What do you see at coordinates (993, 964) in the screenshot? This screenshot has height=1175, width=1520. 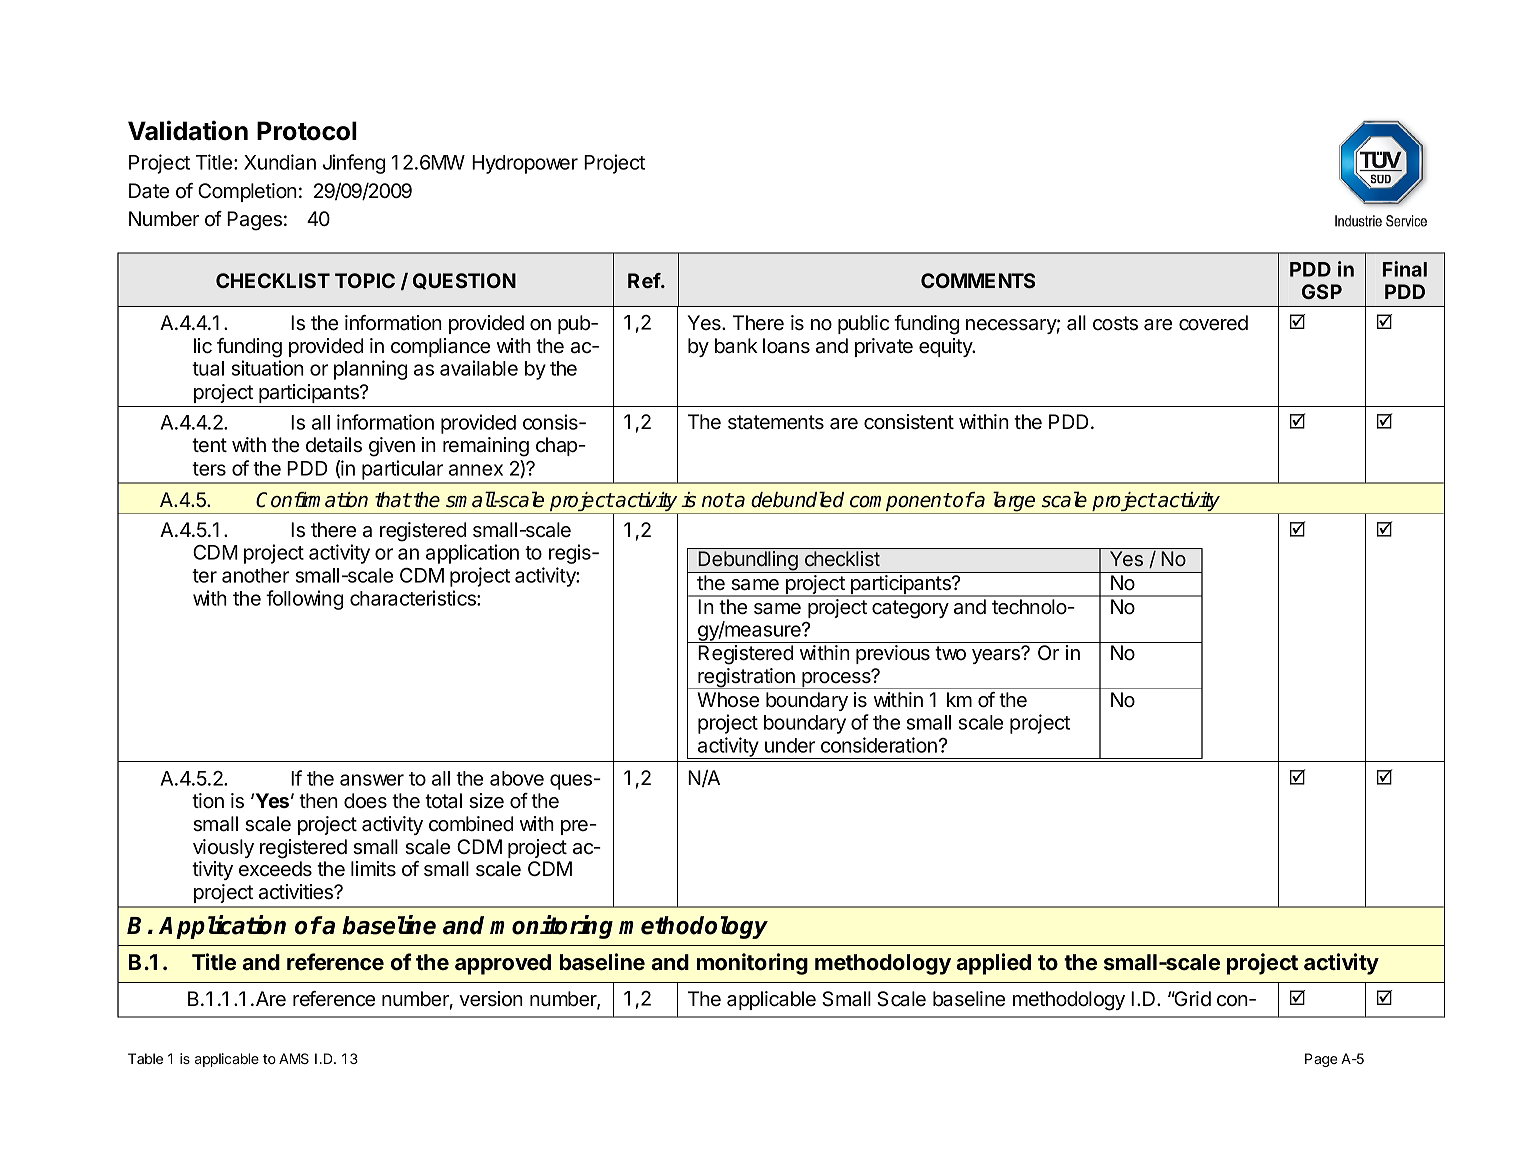 I see `applied` at bounding box center [993, 964].
